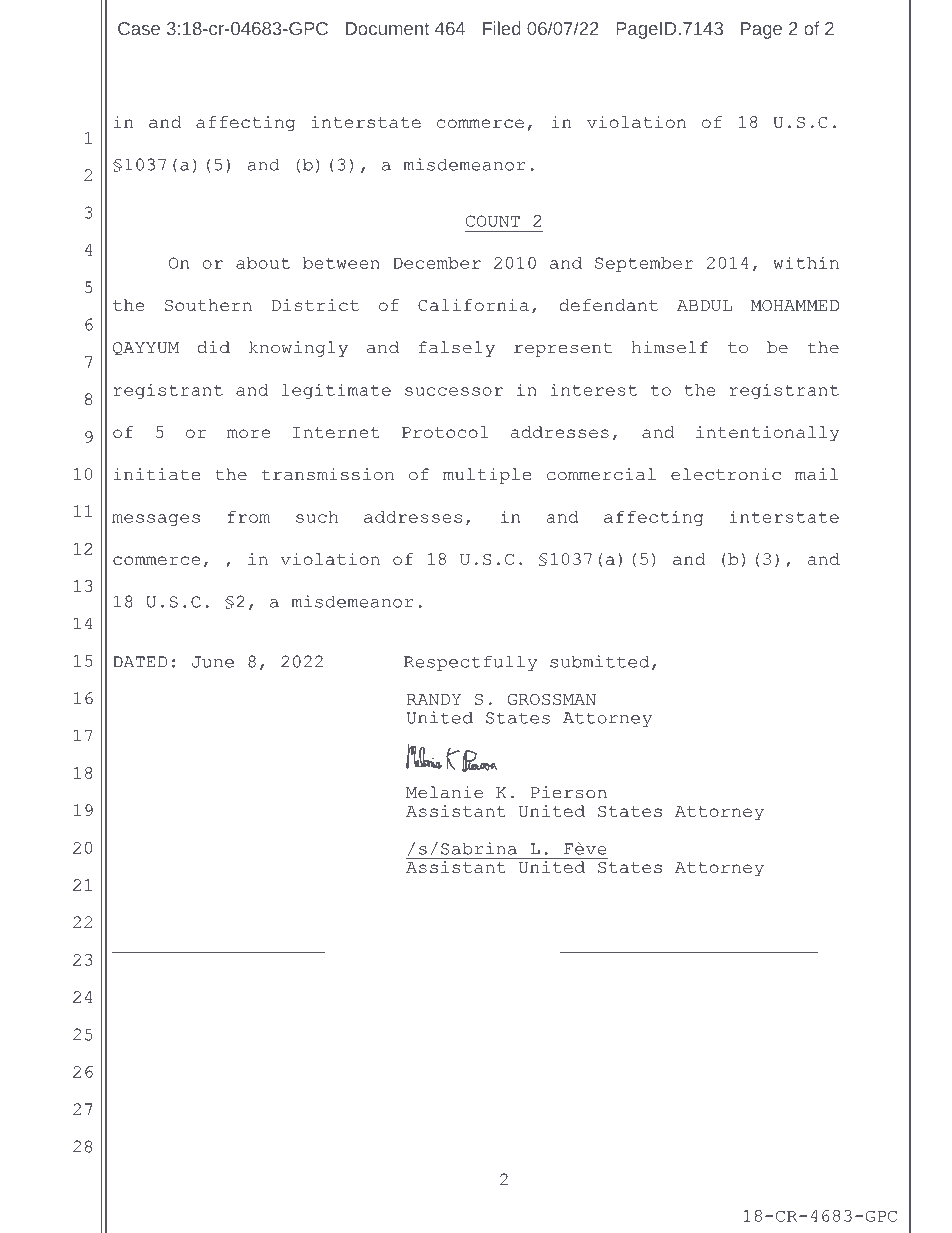 This screenshot has width=952, height=1233. Describe the element at coordinates (502, 28) in the screenshot. I see `Filed` at that location.
